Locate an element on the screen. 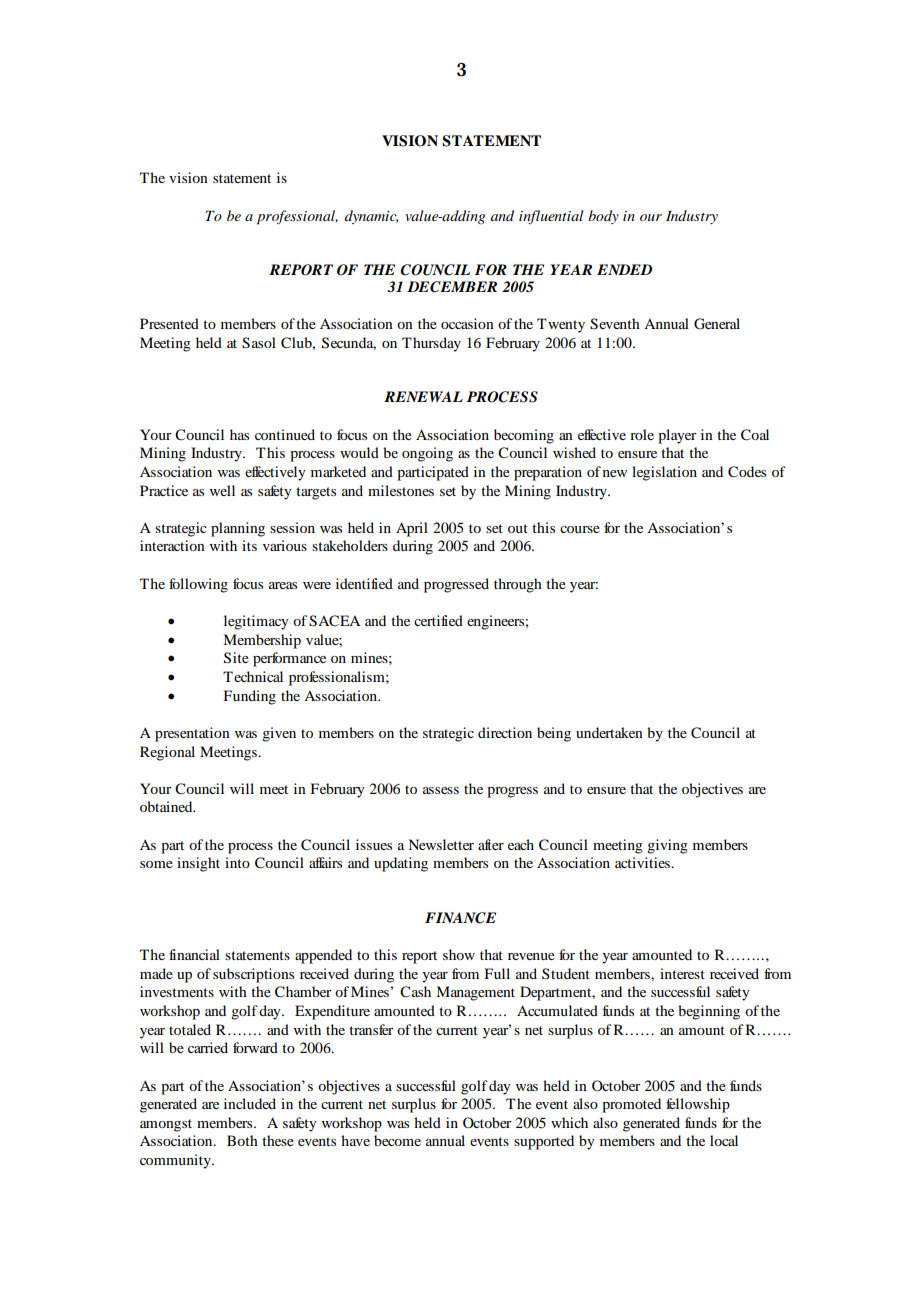  giving is located at coordinates (667, 846).
